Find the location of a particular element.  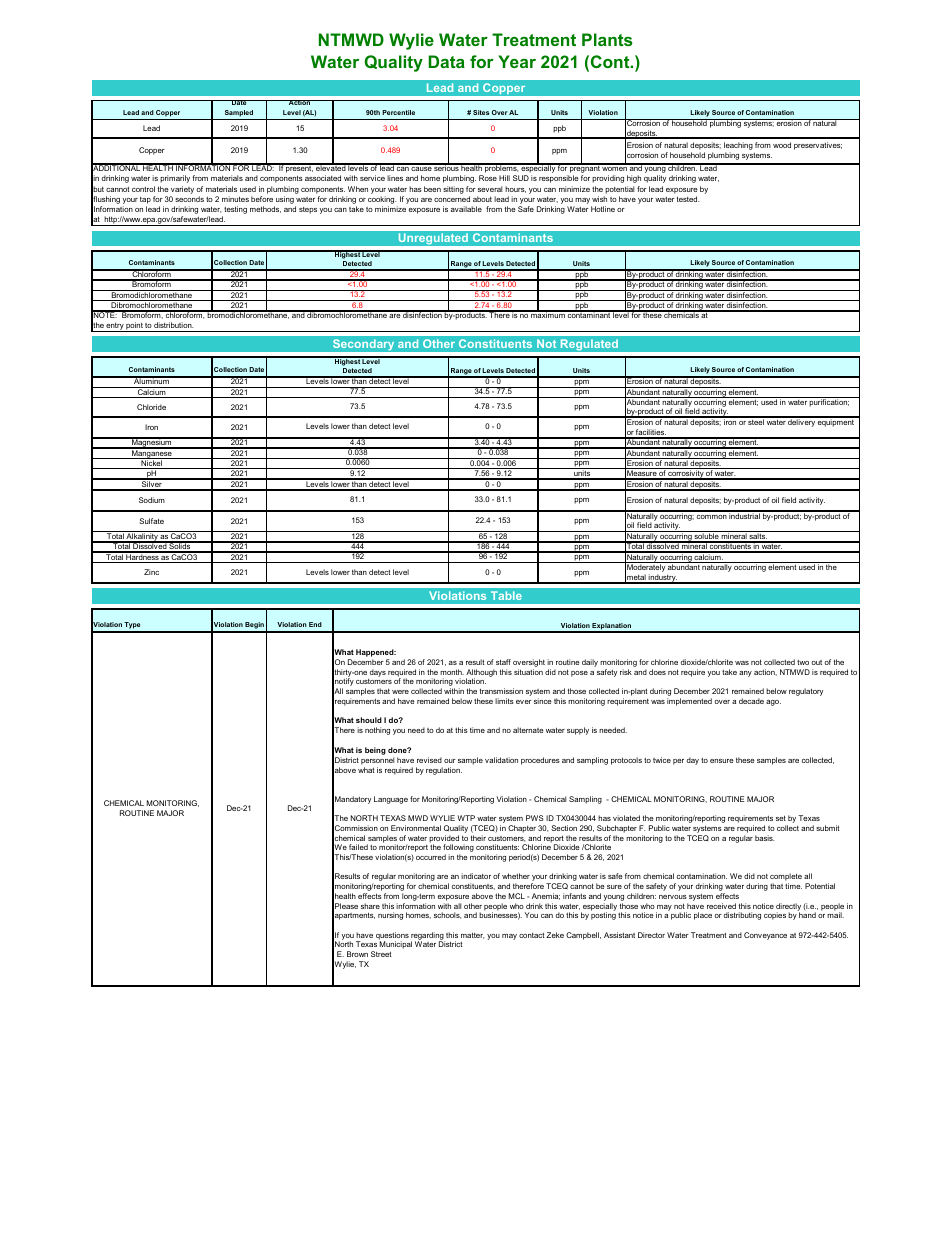

any is located at coordinates (745, 674).
